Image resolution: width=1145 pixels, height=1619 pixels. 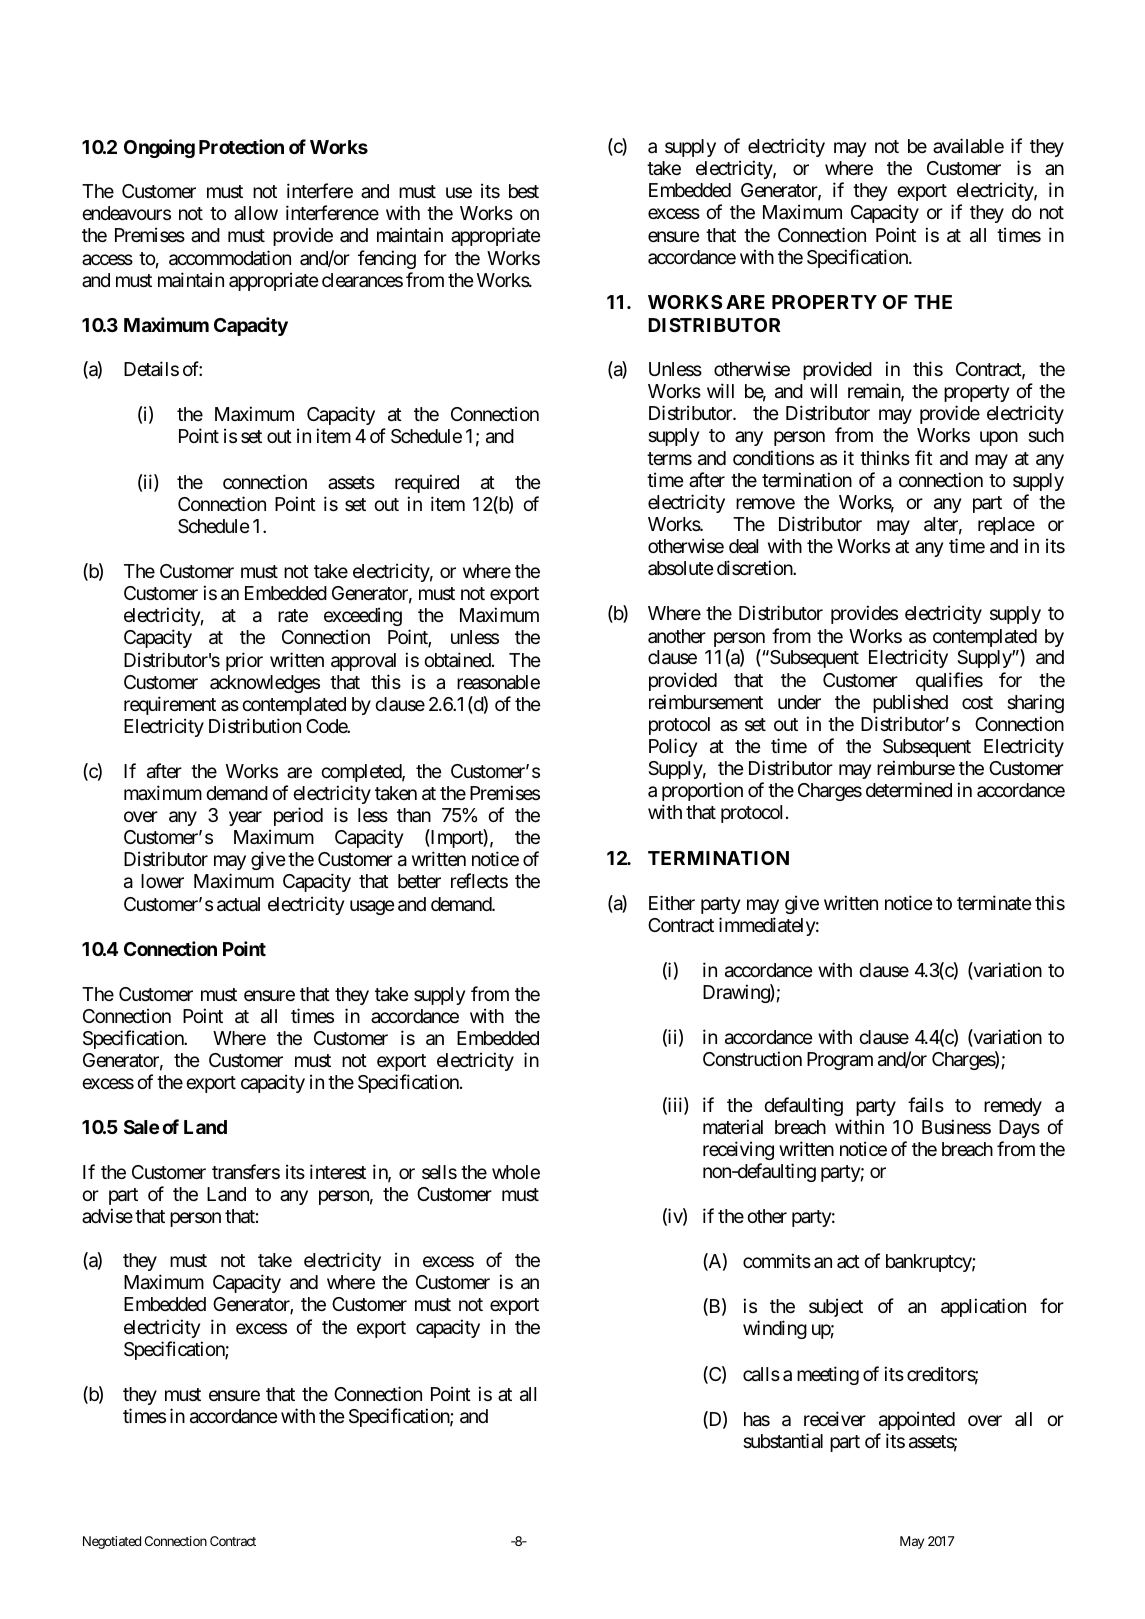 What do you see at coordinates (783, 1440) in the image?
I see `substantial` at bounding box center [783, 1440].
